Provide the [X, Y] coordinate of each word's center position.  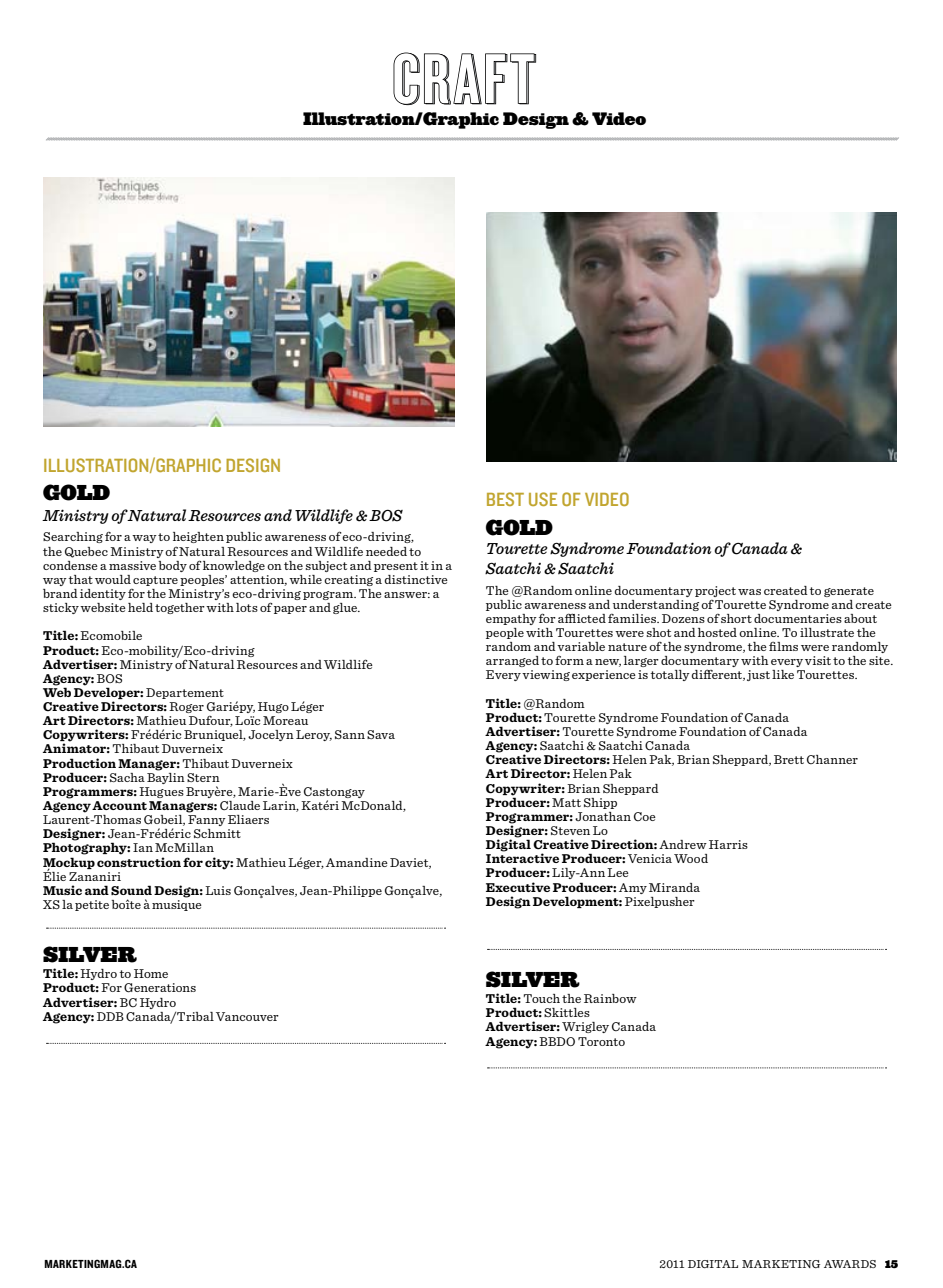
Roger [186, 707]
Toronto [601, 1041]
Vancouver [247, 1016]
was [749, 592]
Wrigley [585, 1027]
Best [505, 499]
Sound [131, 890]
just [758, 675]
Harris [728, 844]
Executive [518, 887]
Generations [160, 988]
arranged [512, 661]
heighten [198, 537]
